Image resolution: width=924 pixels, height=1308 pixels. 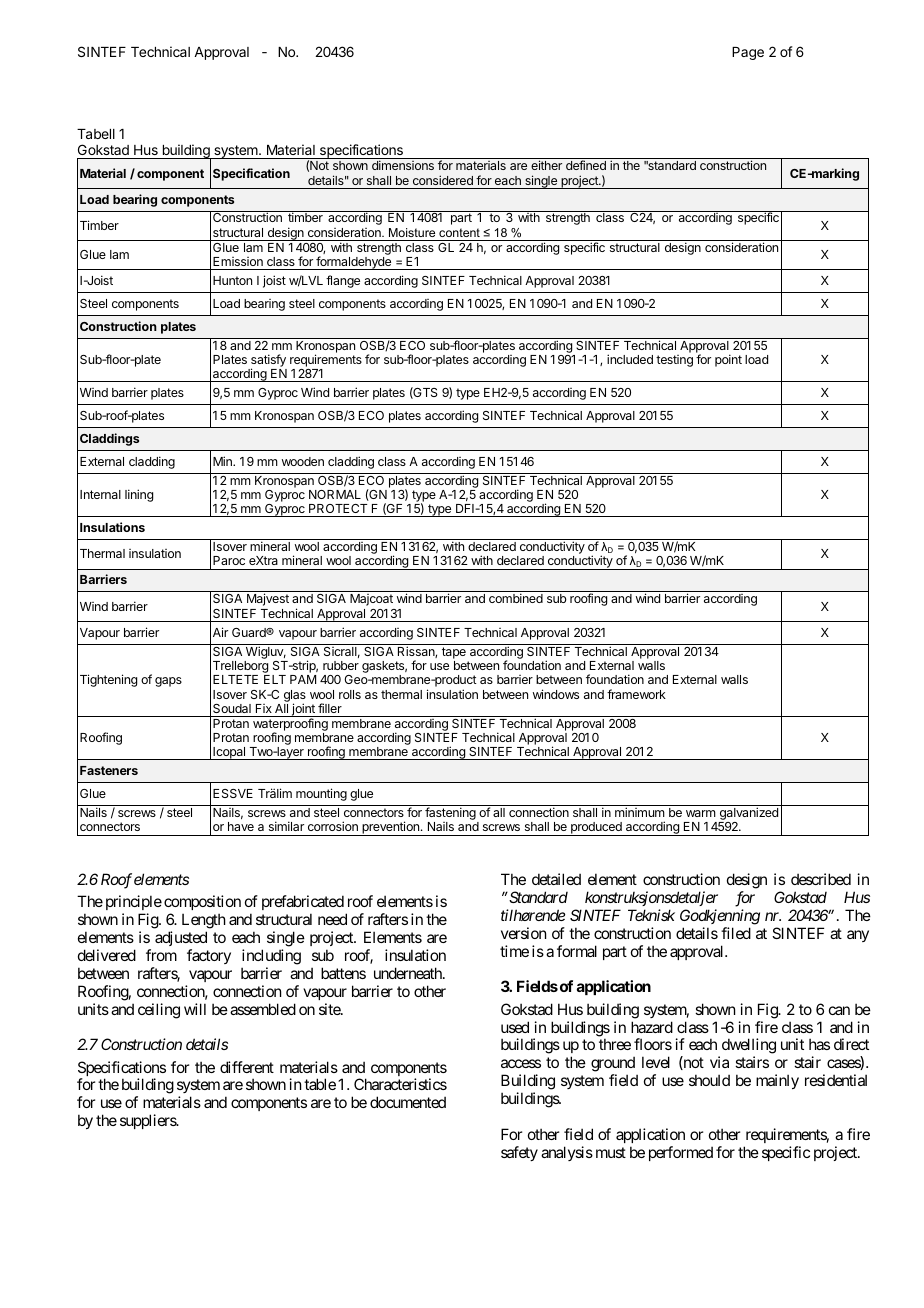 I want to click on composition, so click(x=202, y=904).
